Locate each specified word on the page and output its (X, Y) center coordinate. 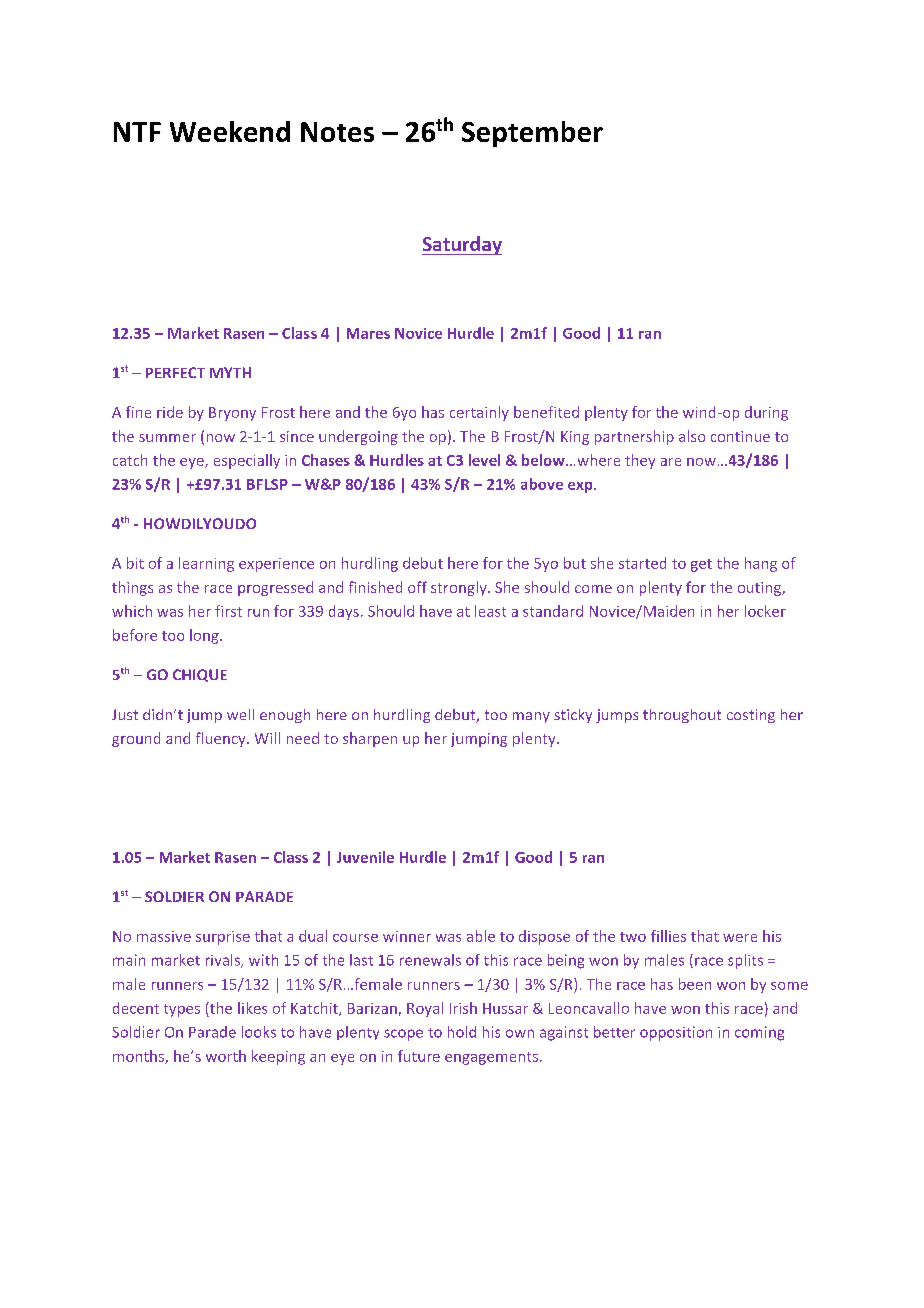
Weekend (230, 131)
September (532, 134)
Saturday (462, 245)
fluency (222, 739)
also (692, 436)
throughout (682, 716)
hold (462, 1032)
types (182, 1010)
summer (167, 438)
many (531, 717)
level (484, 460)
